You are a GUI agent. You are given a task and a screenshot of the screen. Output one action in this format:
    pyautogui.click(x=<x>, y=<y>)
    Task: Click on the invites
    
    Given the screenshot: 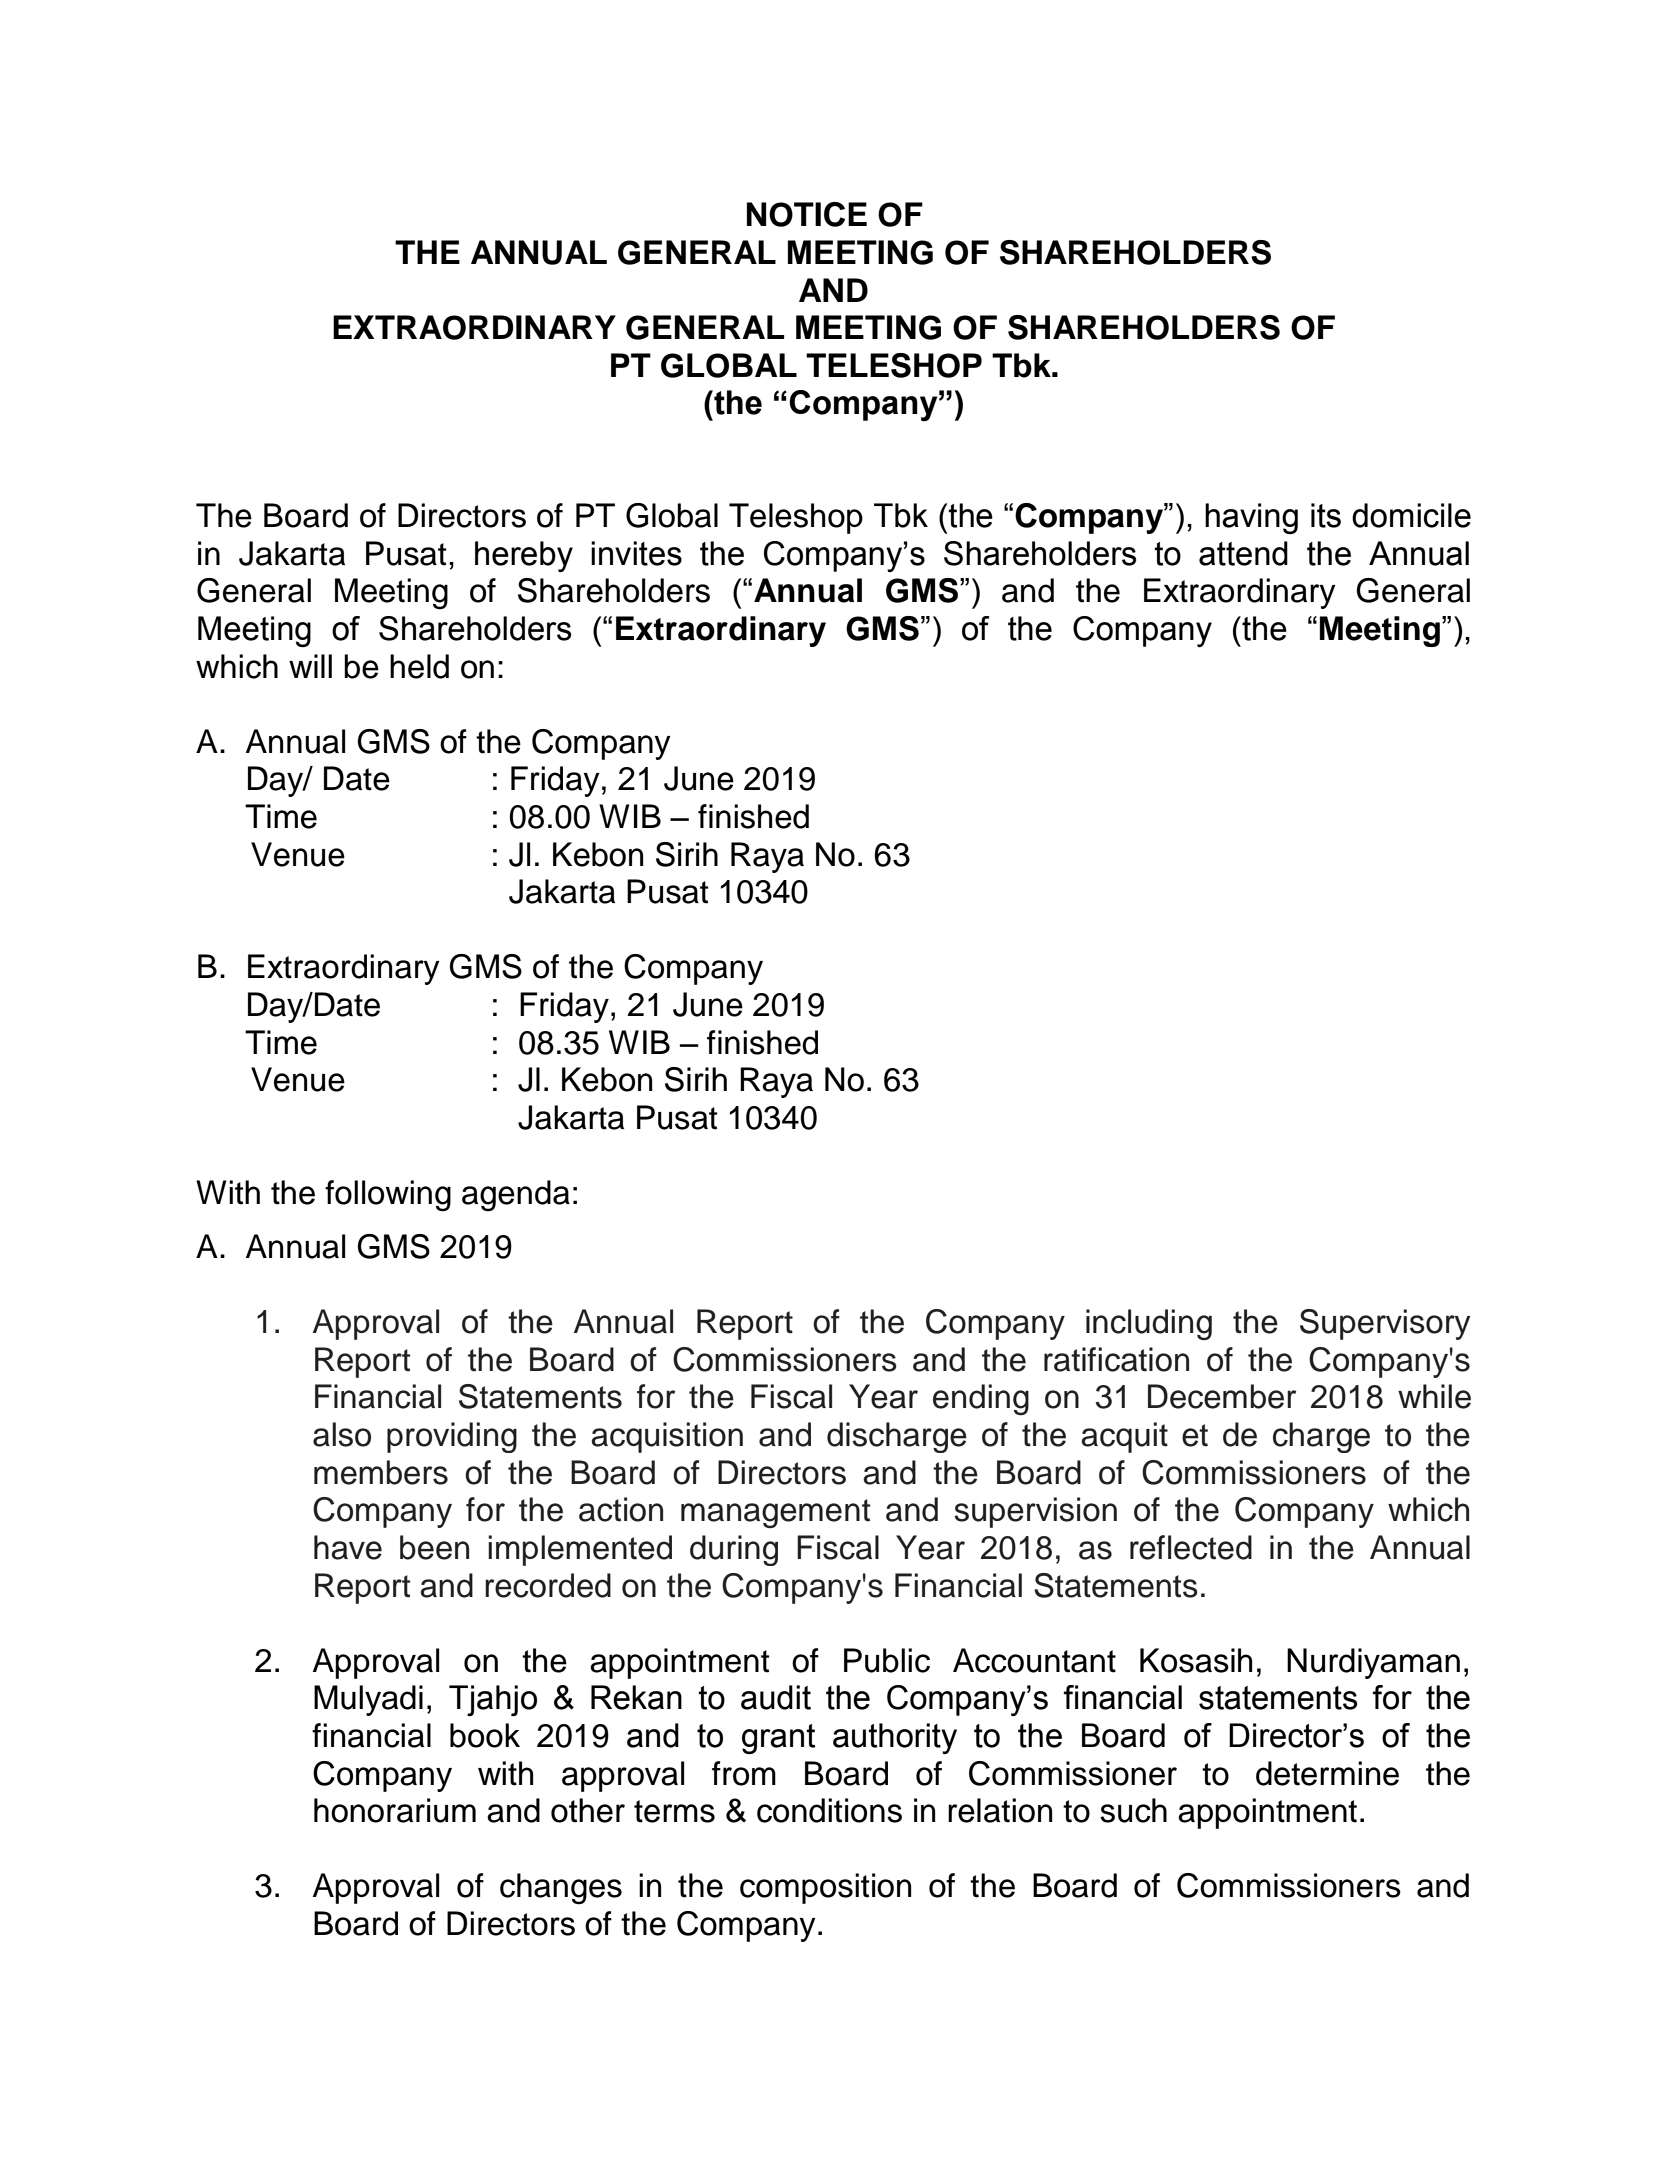 What is the action you would take?
    pyautogui.click(x=636, y=553)
